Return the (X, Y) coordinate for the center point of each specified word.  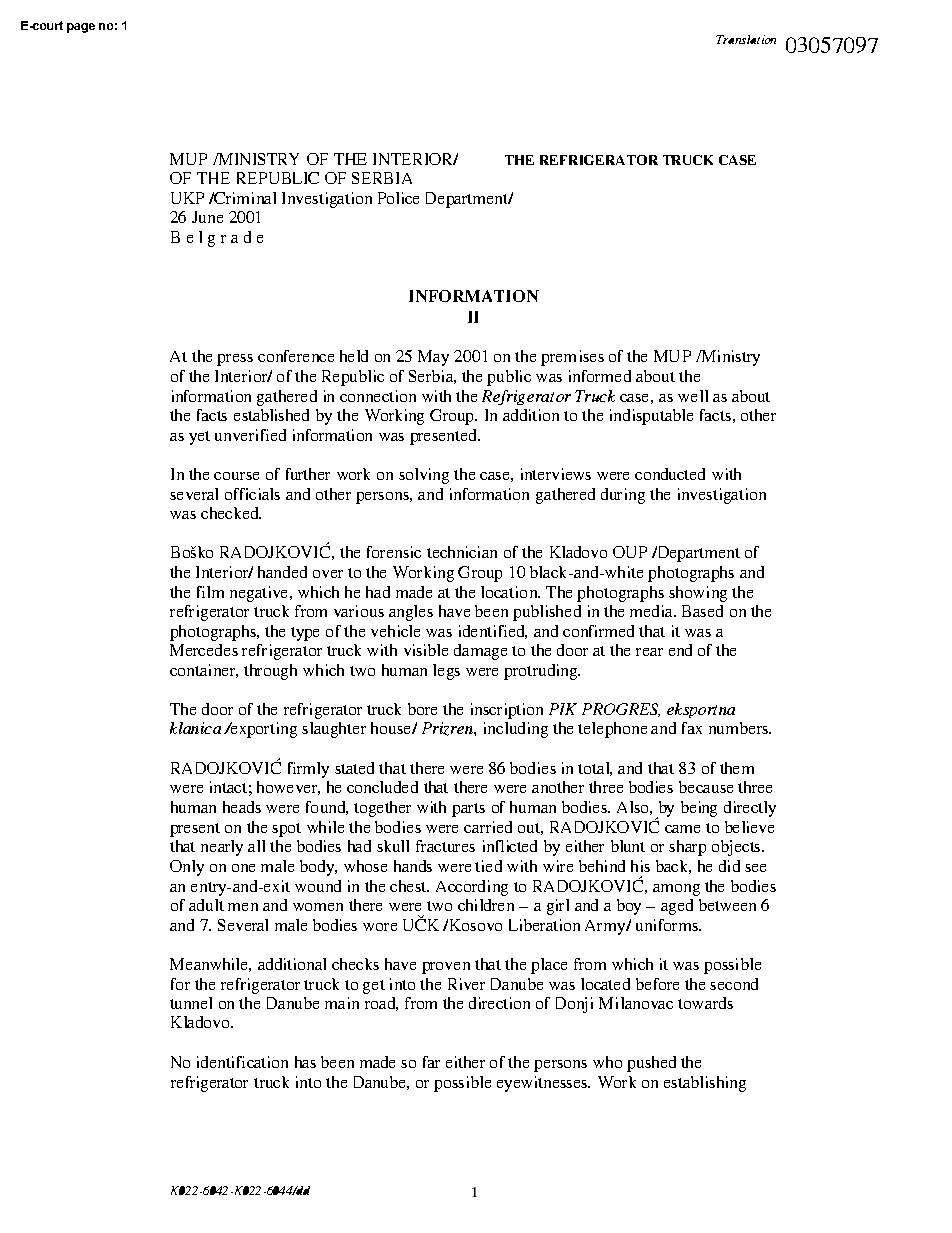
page (81, 28)
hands (413, 866)
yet (199, 438)
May (433, 358)
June (207, 217)
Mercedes (204, 650)
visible (426, 650)
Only (187, 868)
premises (572, 358)
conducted (670, 474)
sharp (687, 848)
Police (398, 198)
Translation (746, 39)
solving (424, 476)
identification (242, 1062)
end (680, 650)
